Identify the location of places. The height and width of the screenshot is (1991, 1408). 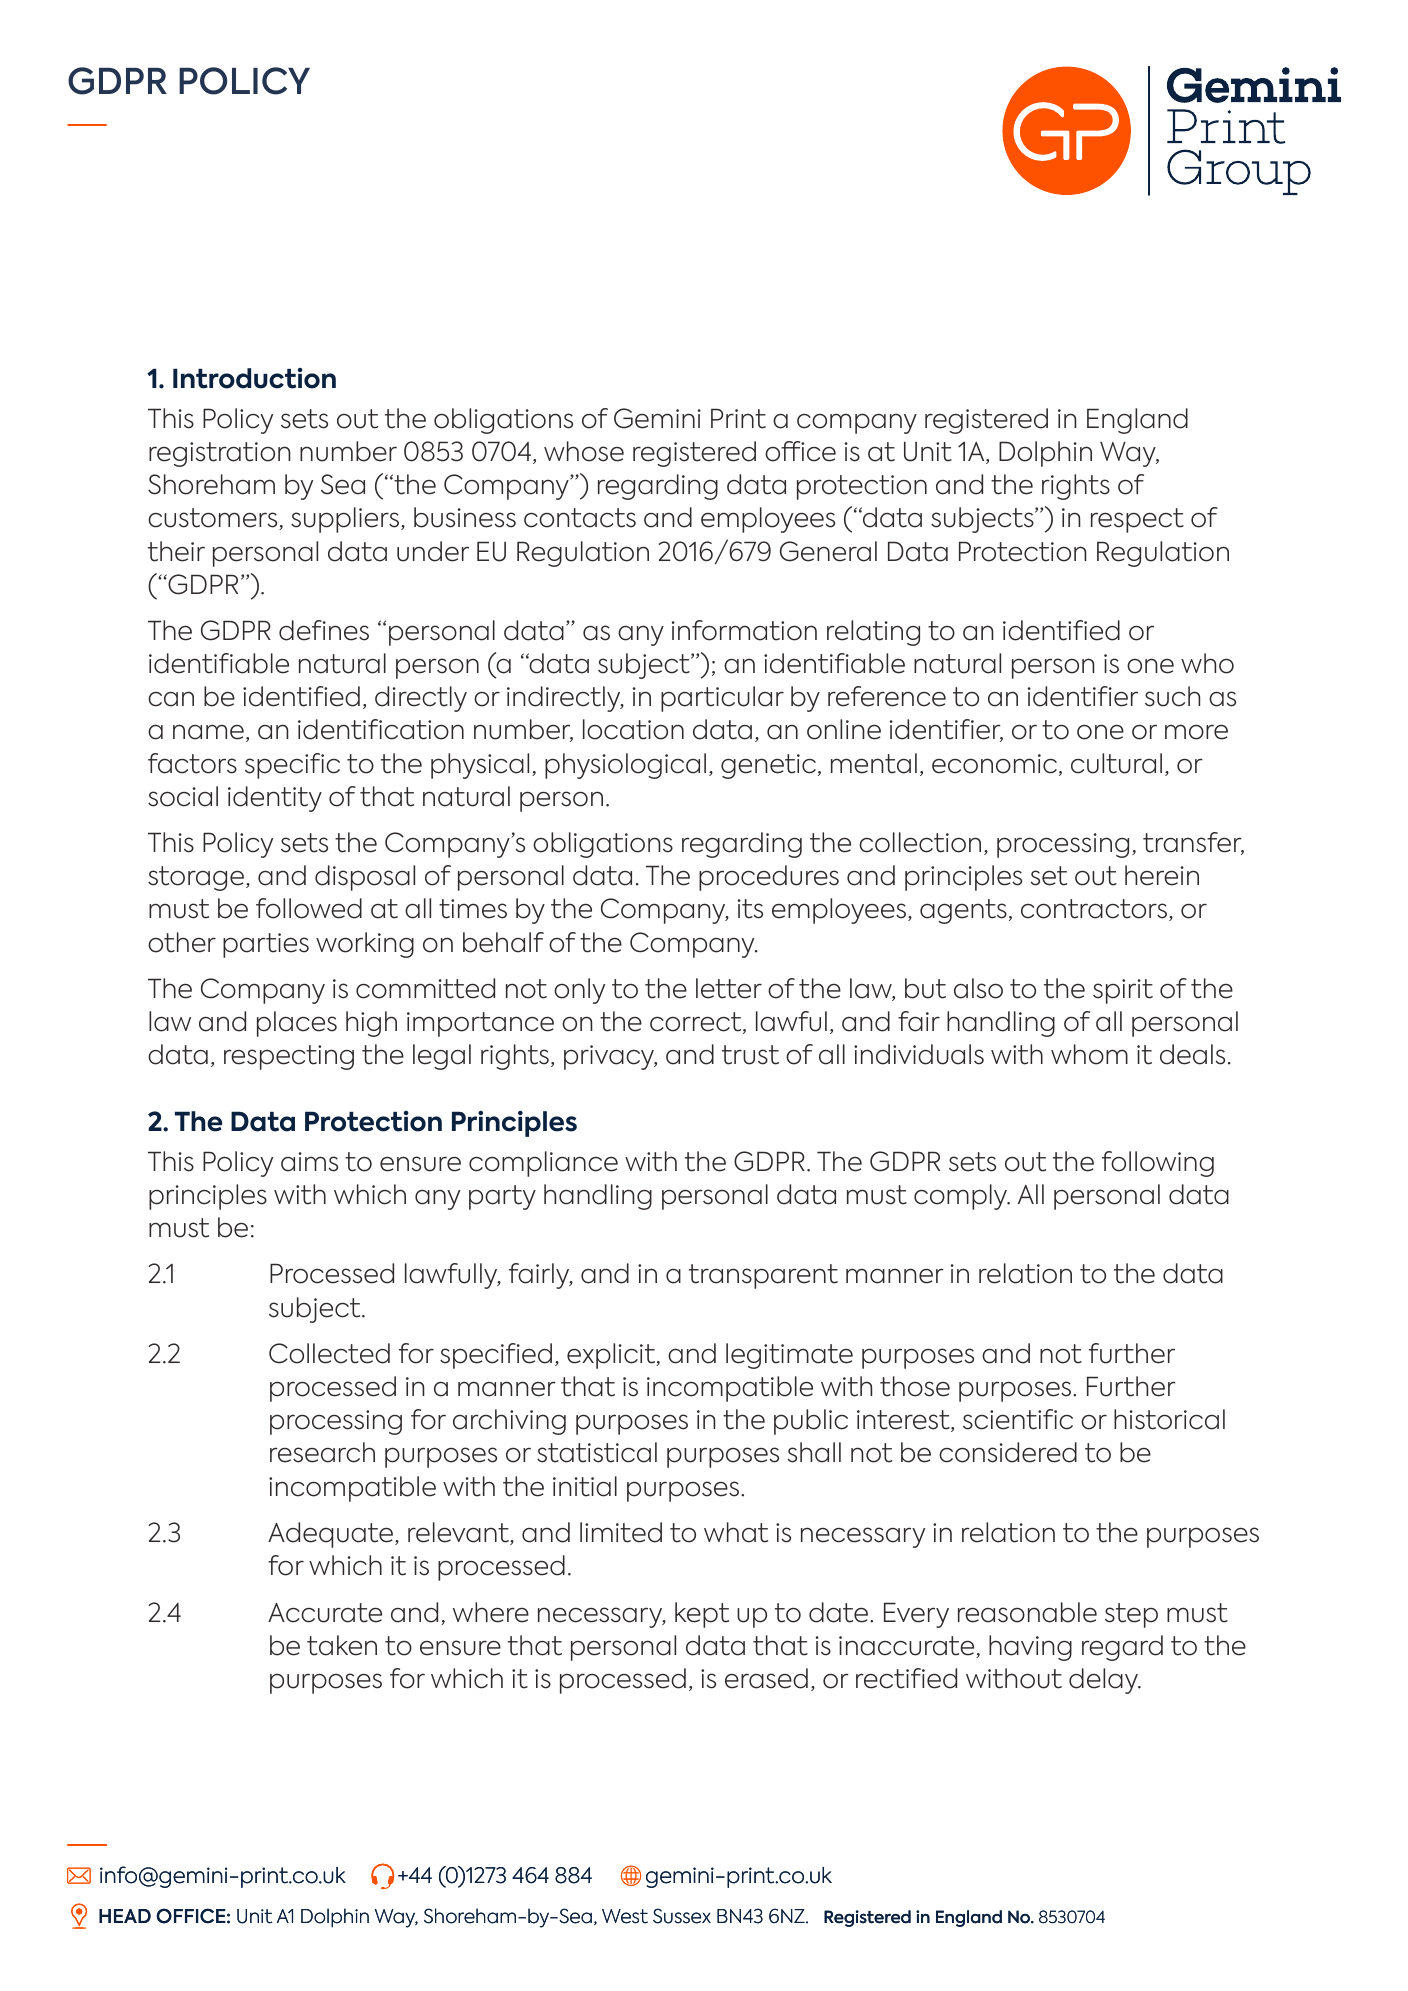
(297, 1024).
